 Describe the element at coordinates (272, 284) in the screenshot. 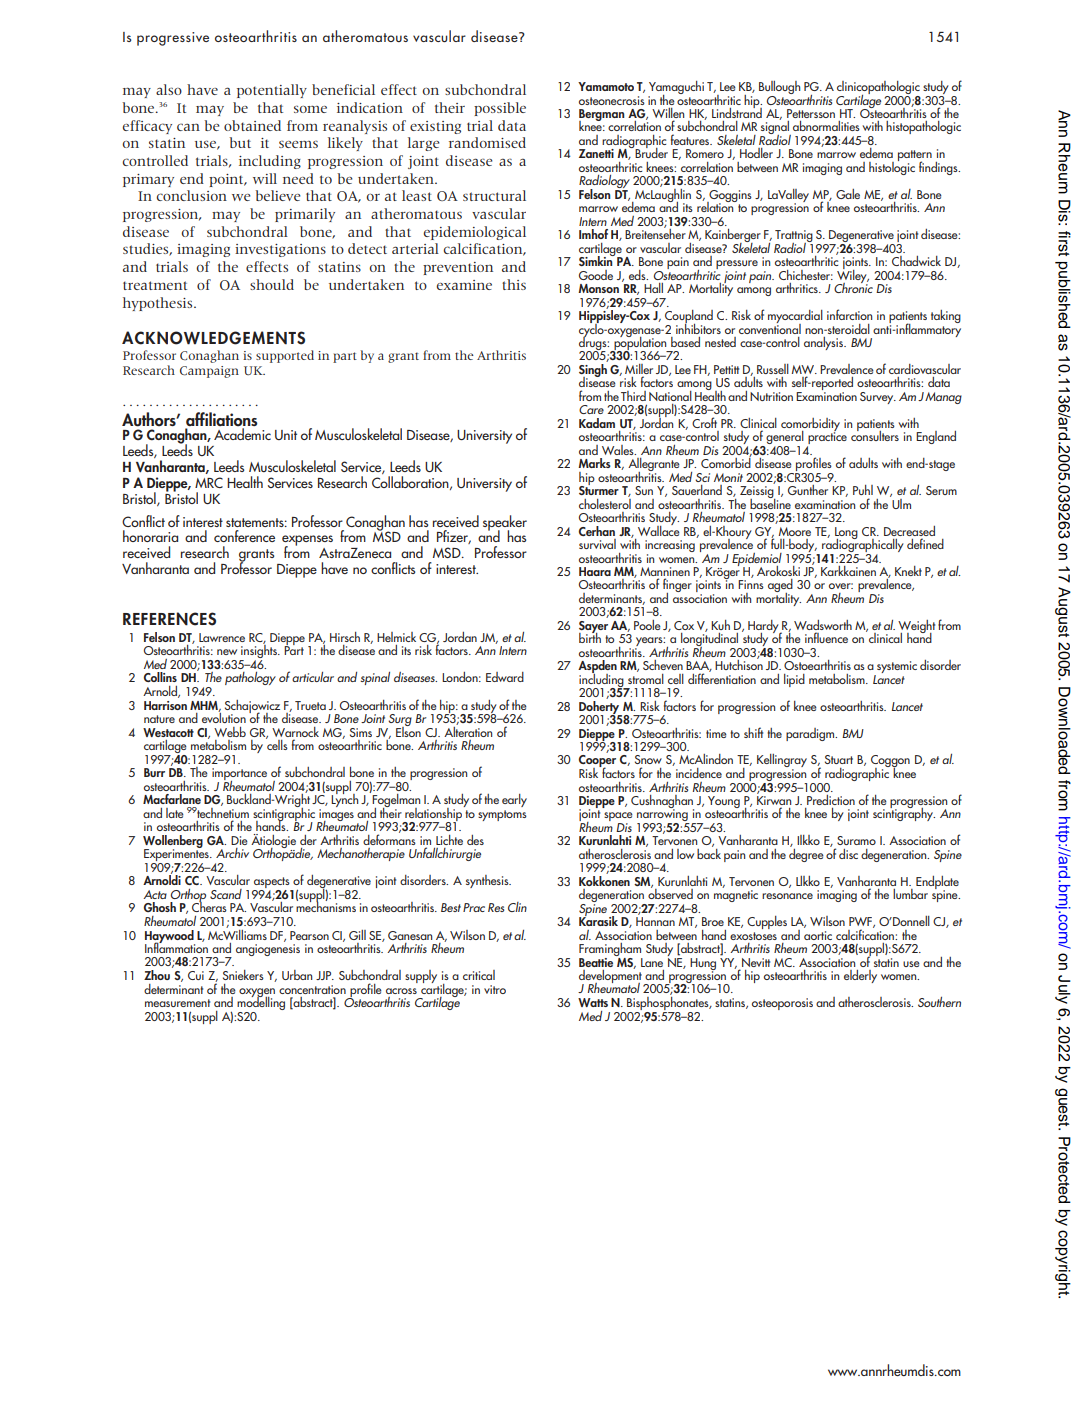

I see `should` at that location.
